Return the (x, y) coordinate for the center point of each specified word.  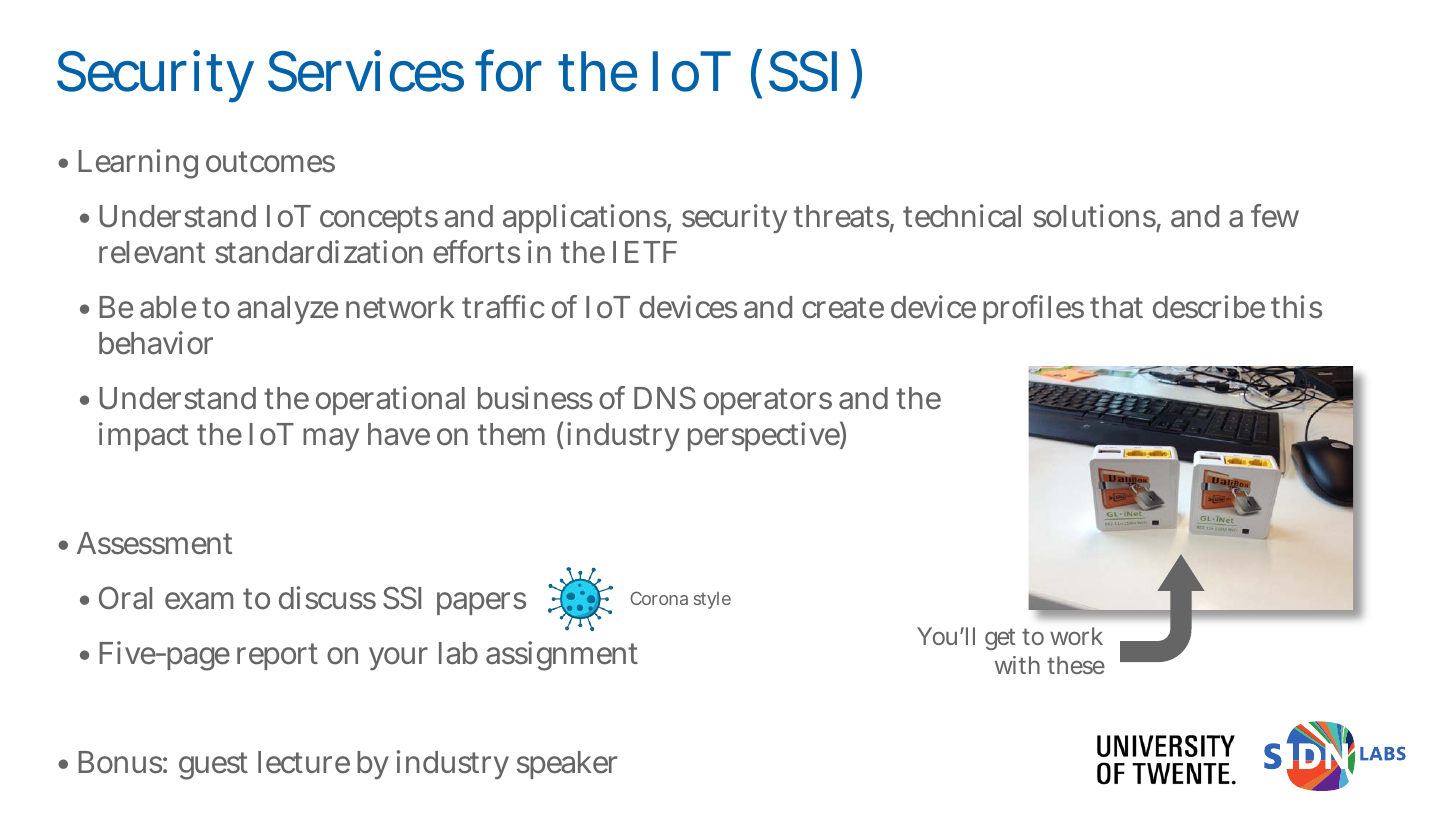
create (843, 308)
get (1000, 639)
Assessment (154, 543)
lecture (304, 762)
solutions (1097, 217)
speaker (567, 765)
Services (366, 71)
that (1116, 307)
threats (844, 217)
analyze (287, 310)
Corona (659, 598)
